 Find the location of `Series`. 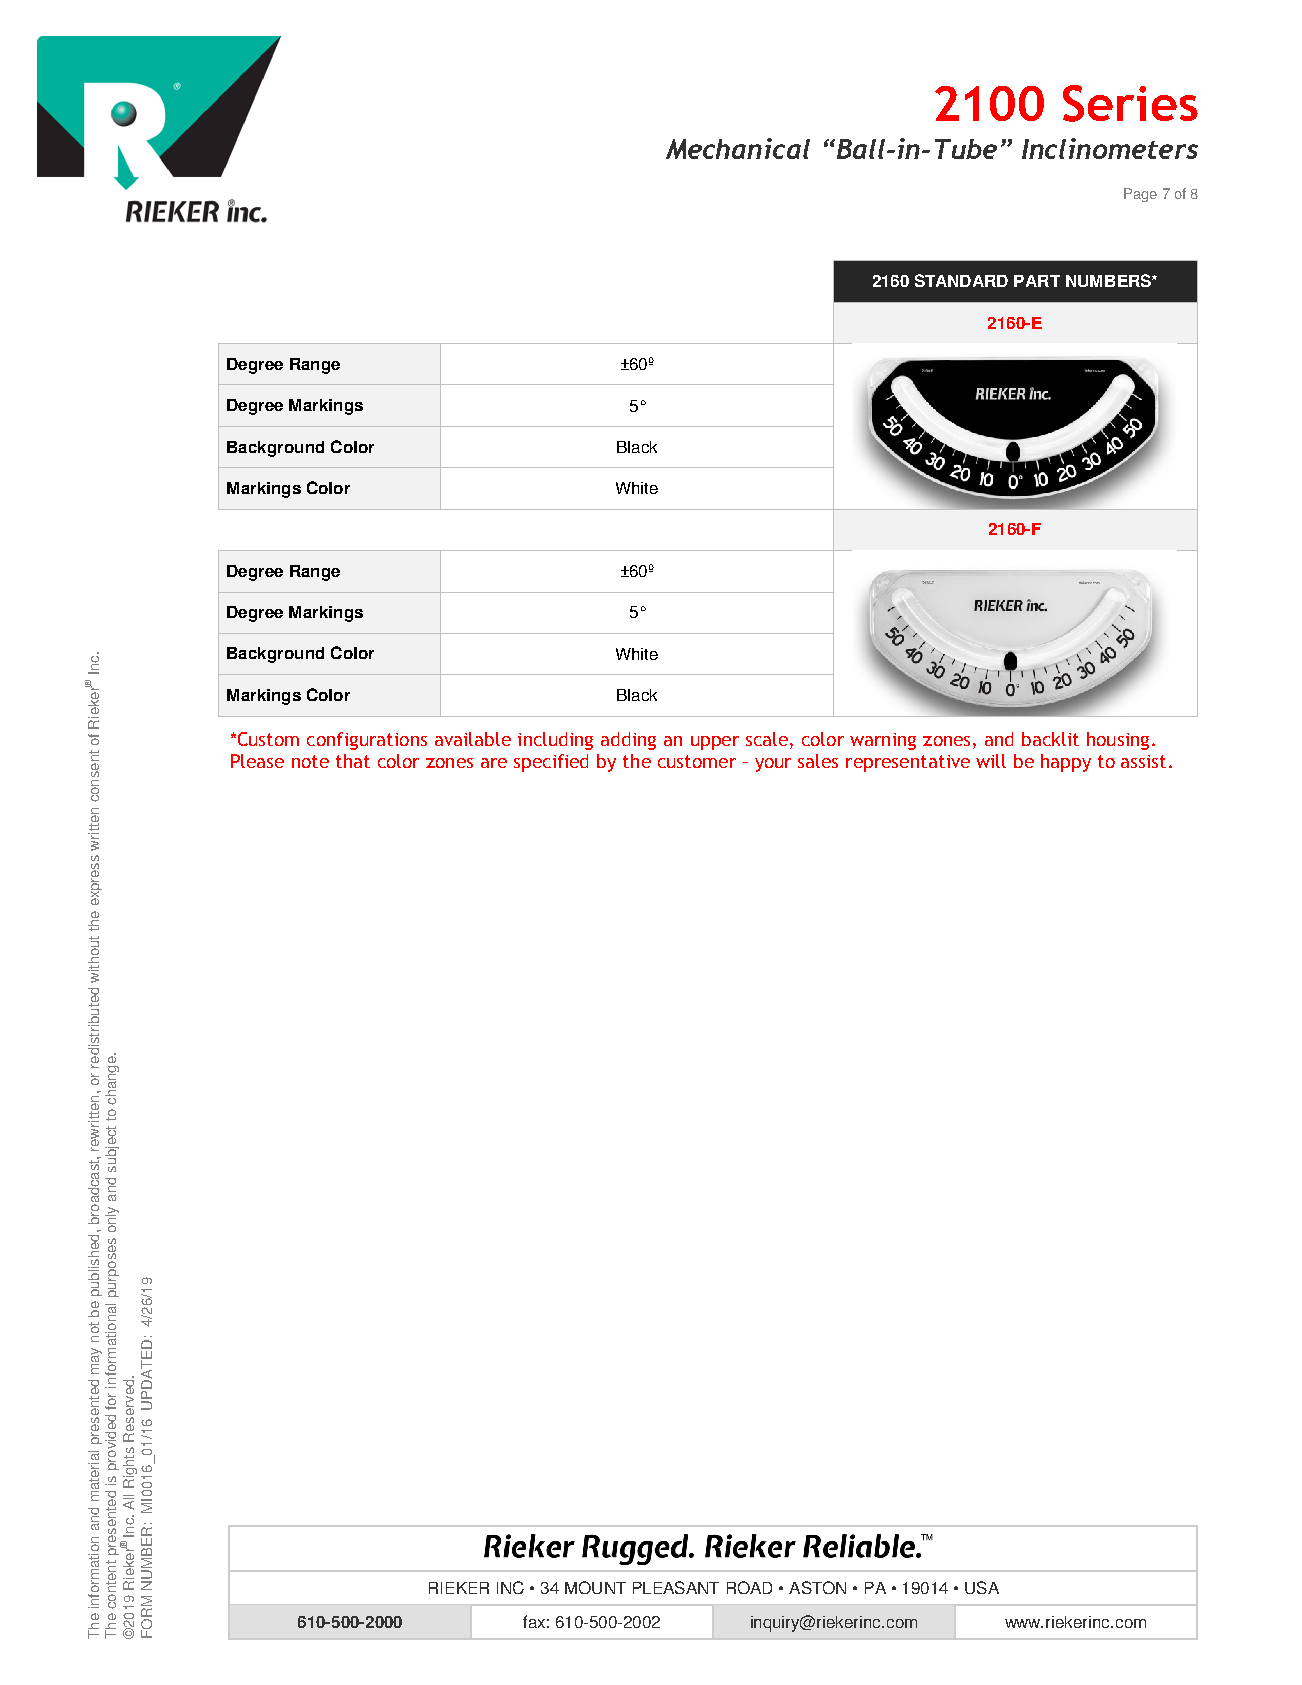

Series is located at coordinates (1130, 103).
